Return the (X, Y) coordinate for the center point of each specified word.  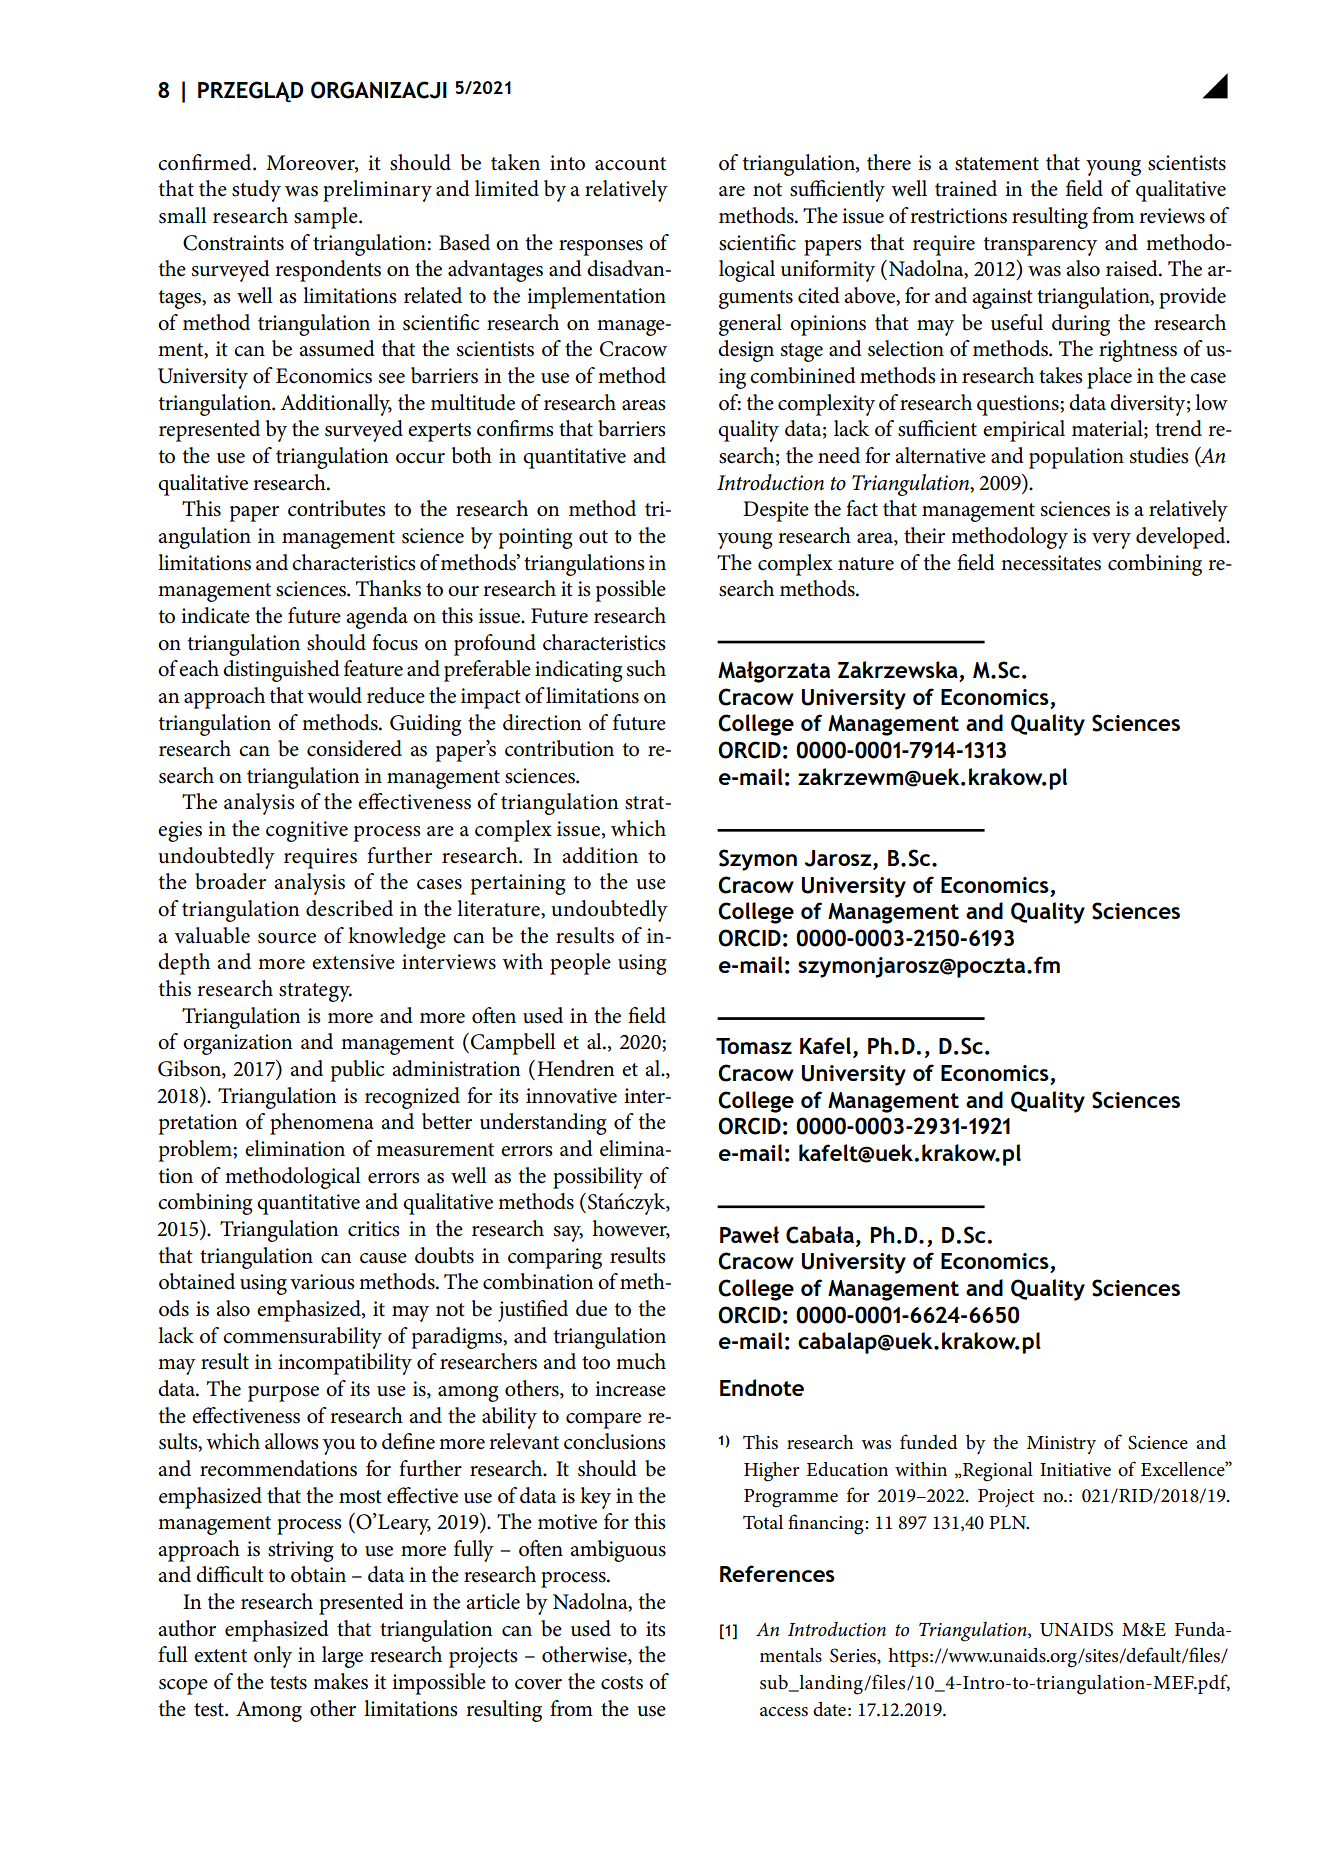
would (334, 695)
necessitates (1051, 563)
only (273, 1657)
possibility (598, 1178)
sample (327, 218)
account (630, 164)
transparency (1040, 246)
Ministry (1061, 1445)
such (646, 668)
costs (622, 1683)
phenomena (322, 1124)
